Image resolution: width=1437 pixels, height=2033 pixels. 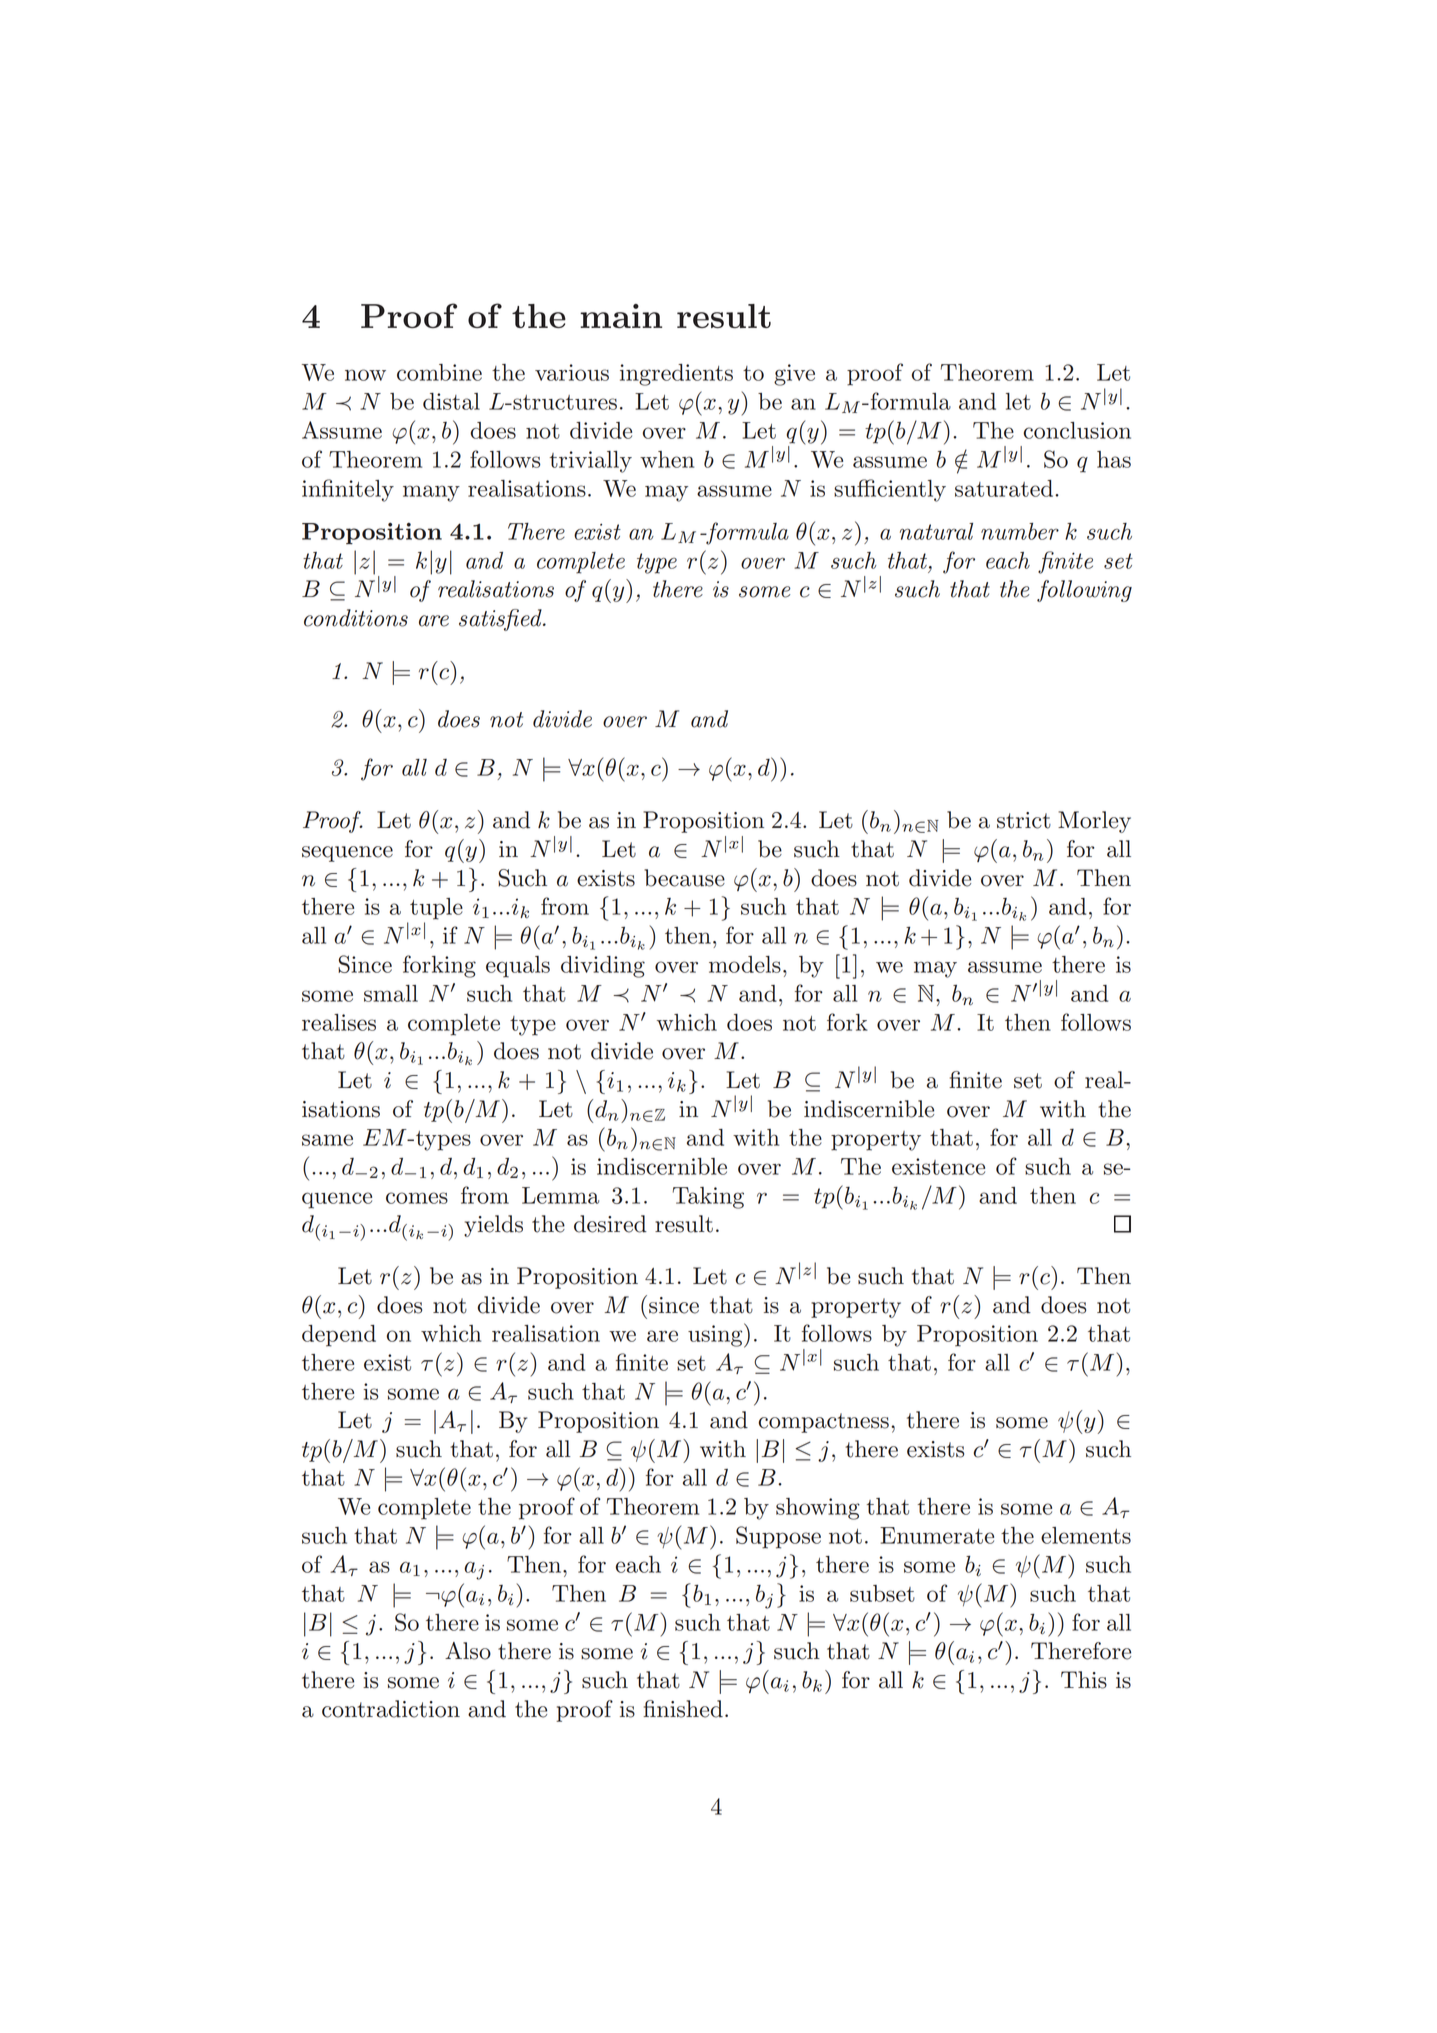 What do you see at coordinates (683, 1709) in the screenshot?
I see `finished` at bounding box center [683, 1709].
